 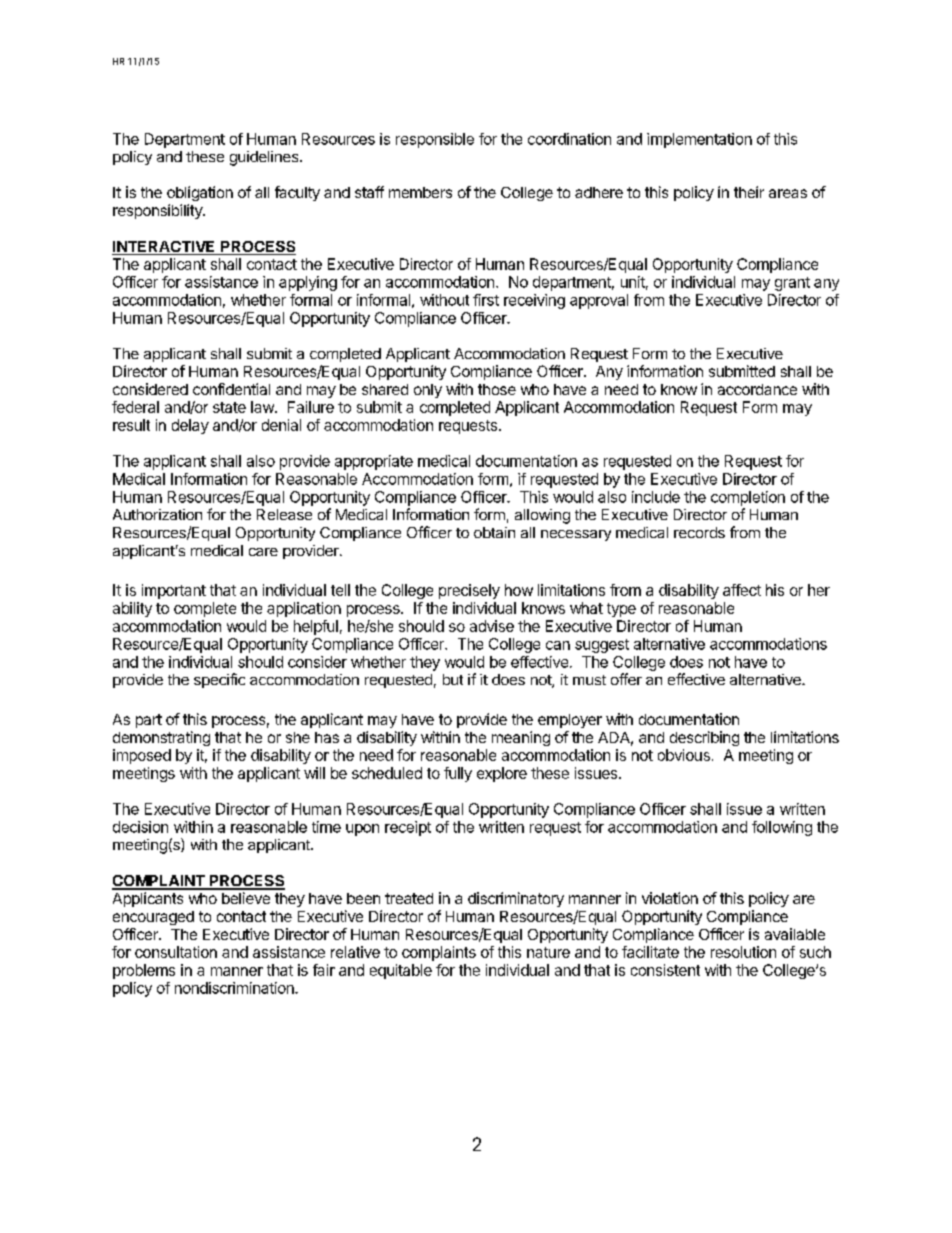 What do you see at coordinates (494, 532) in the document?
I see `obtain` at bounding box center [494, 532].
